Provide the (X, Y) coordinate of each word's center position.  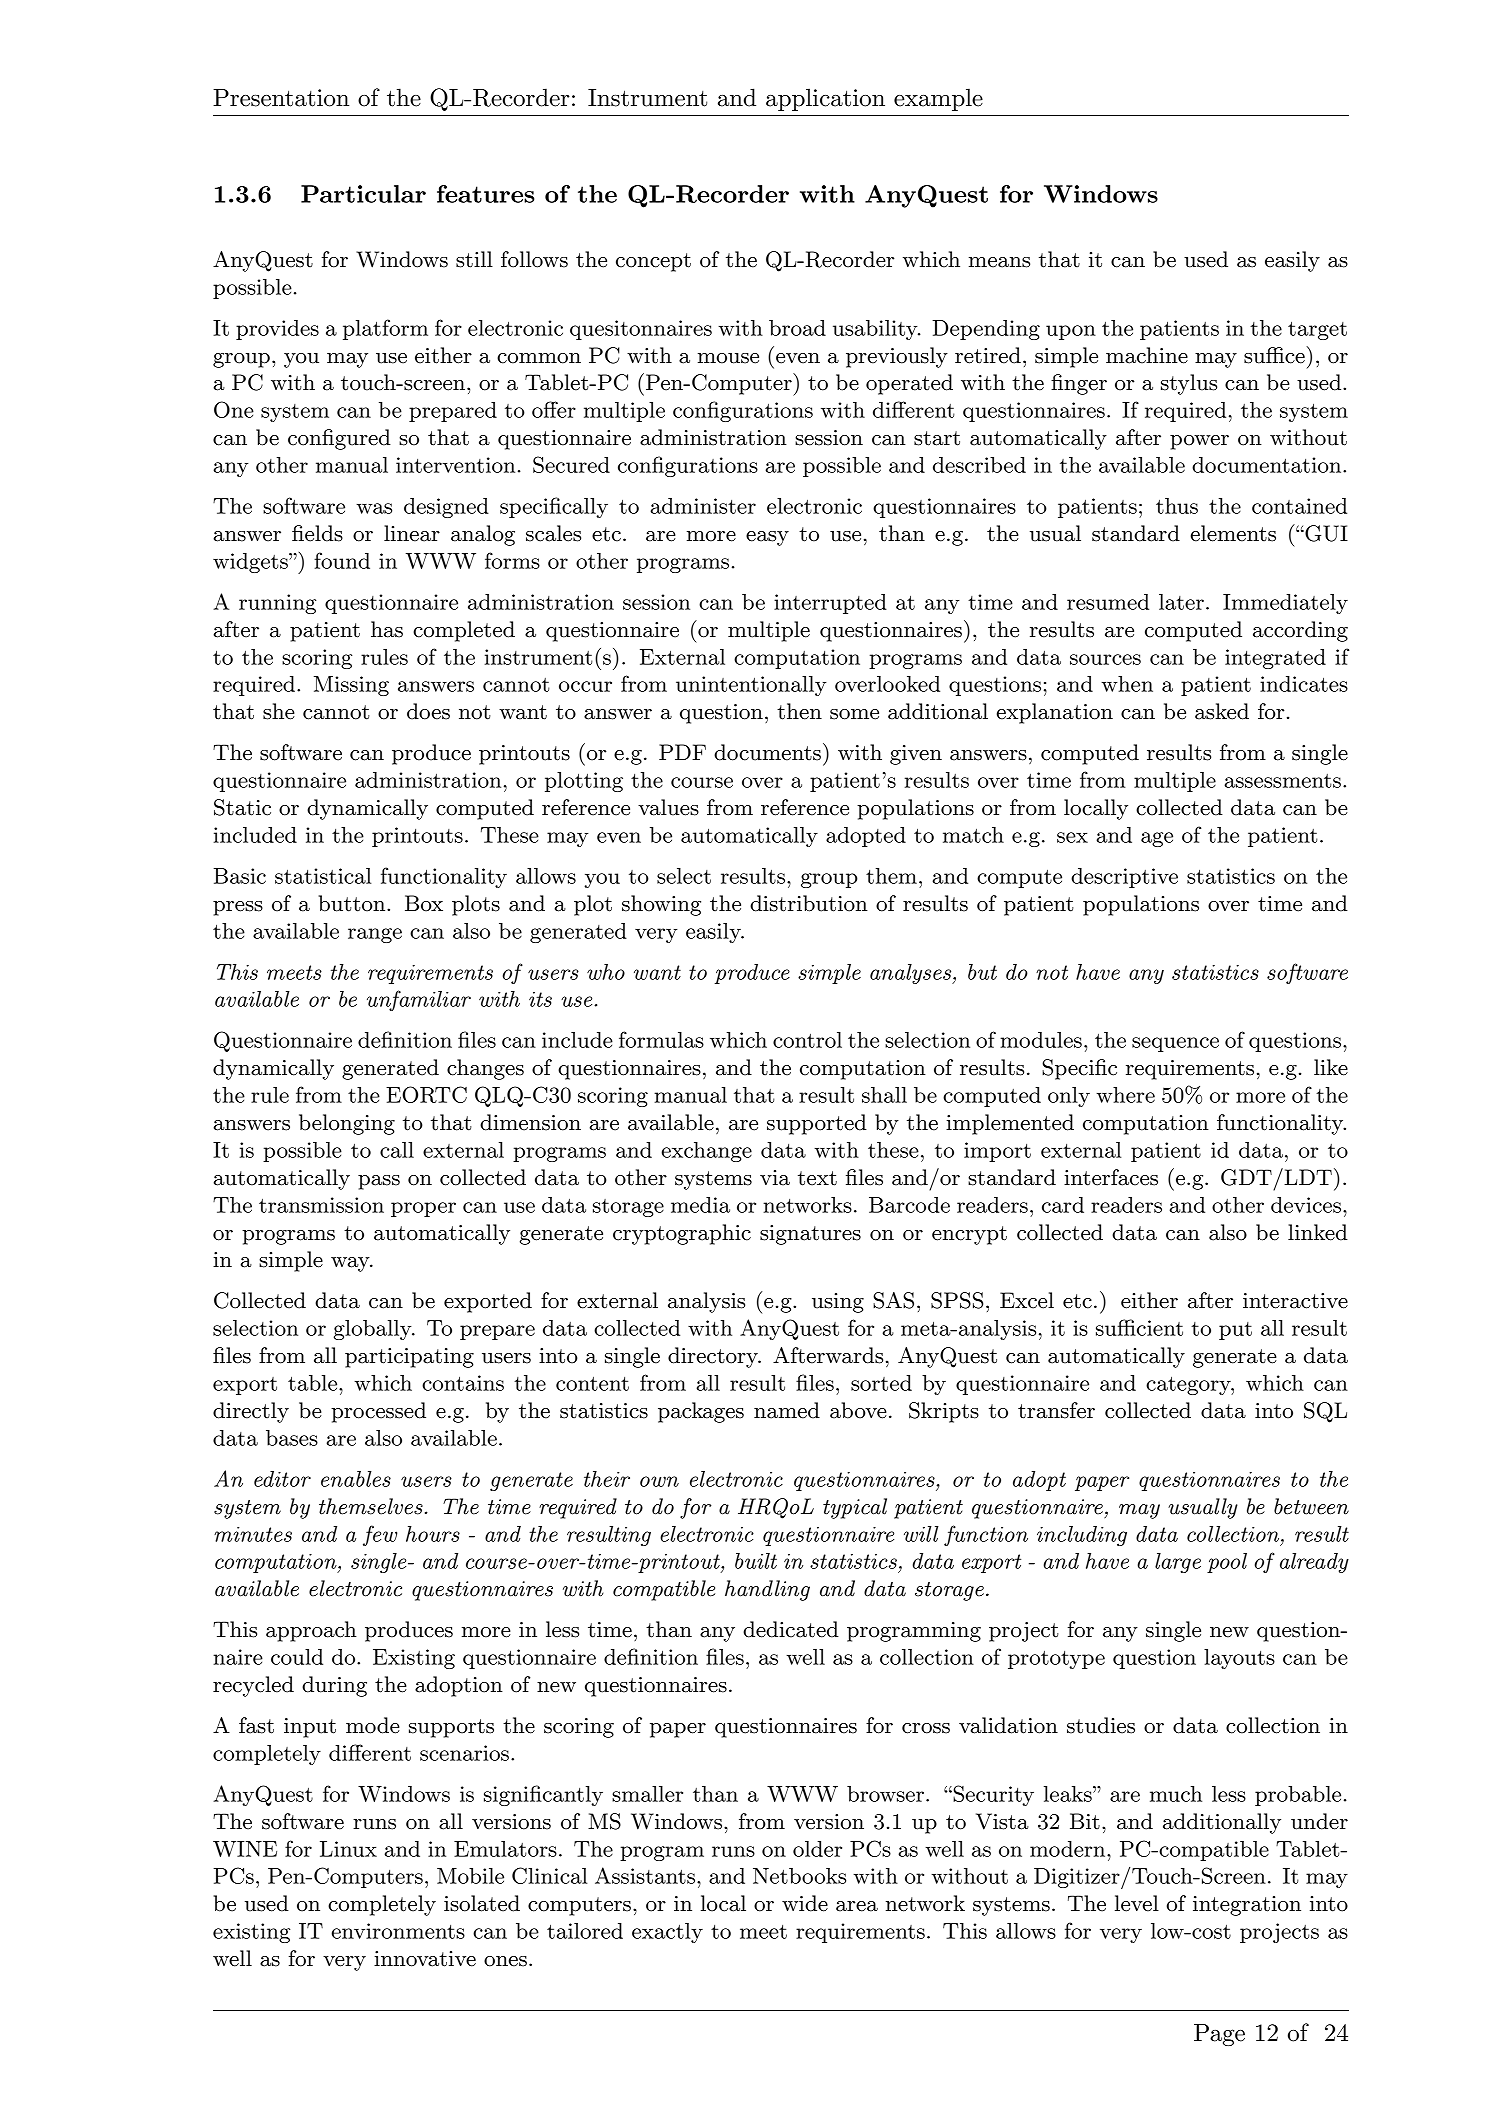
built (756, 1561)
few (380, 1535)
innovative (425, 1959)
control (807, 1040)
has (387, 629)
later (1181, 602)
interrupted (830, 604)
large (1178, 1563)
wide (805, 1903)
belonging (347, 1124)
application (825, 99)
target (1317, 330)
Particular (363, 194)
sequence (1175, 1044)
